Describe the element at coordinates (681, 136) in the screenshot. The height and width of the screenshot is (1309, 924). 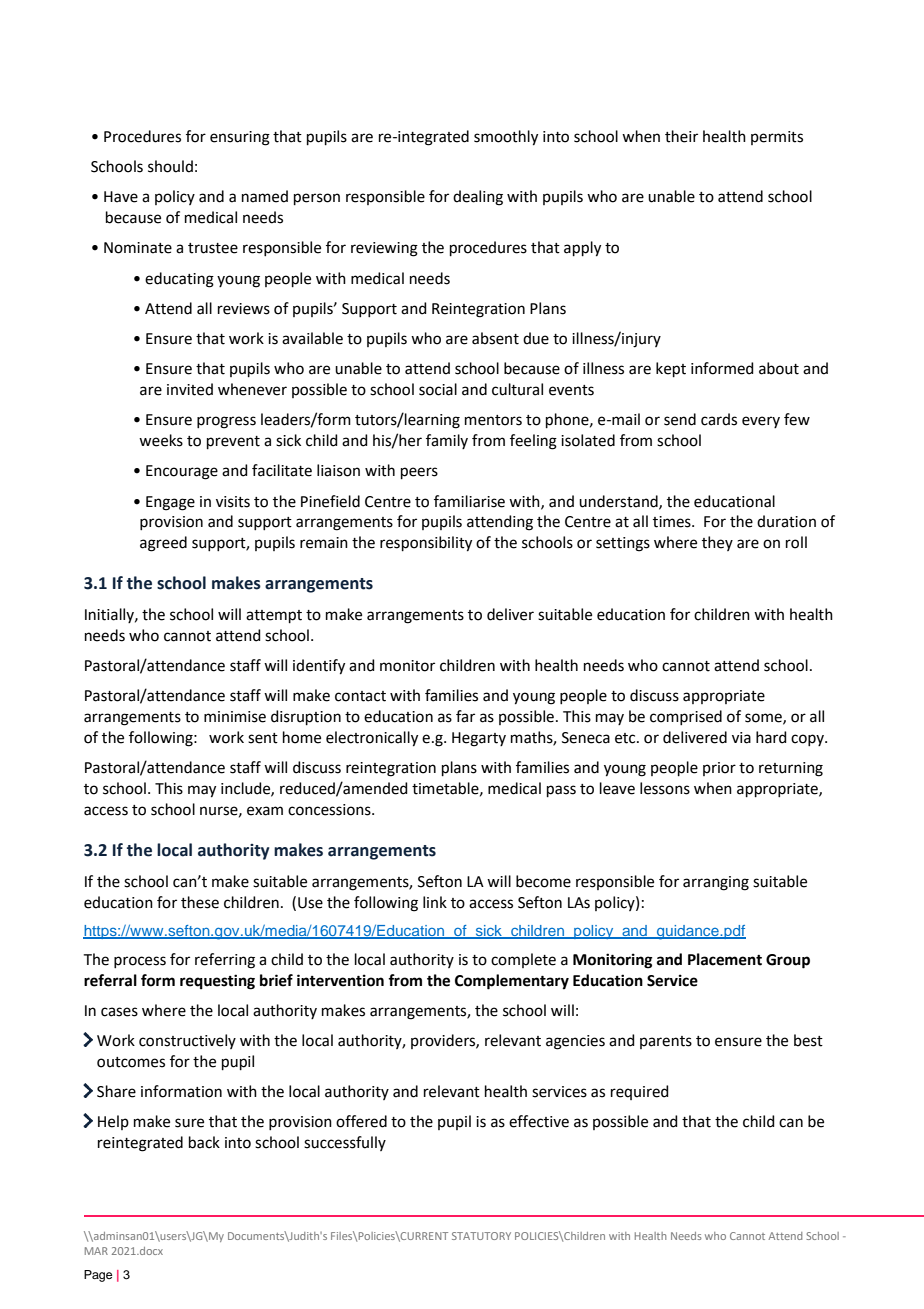
I see `their` at that location.
